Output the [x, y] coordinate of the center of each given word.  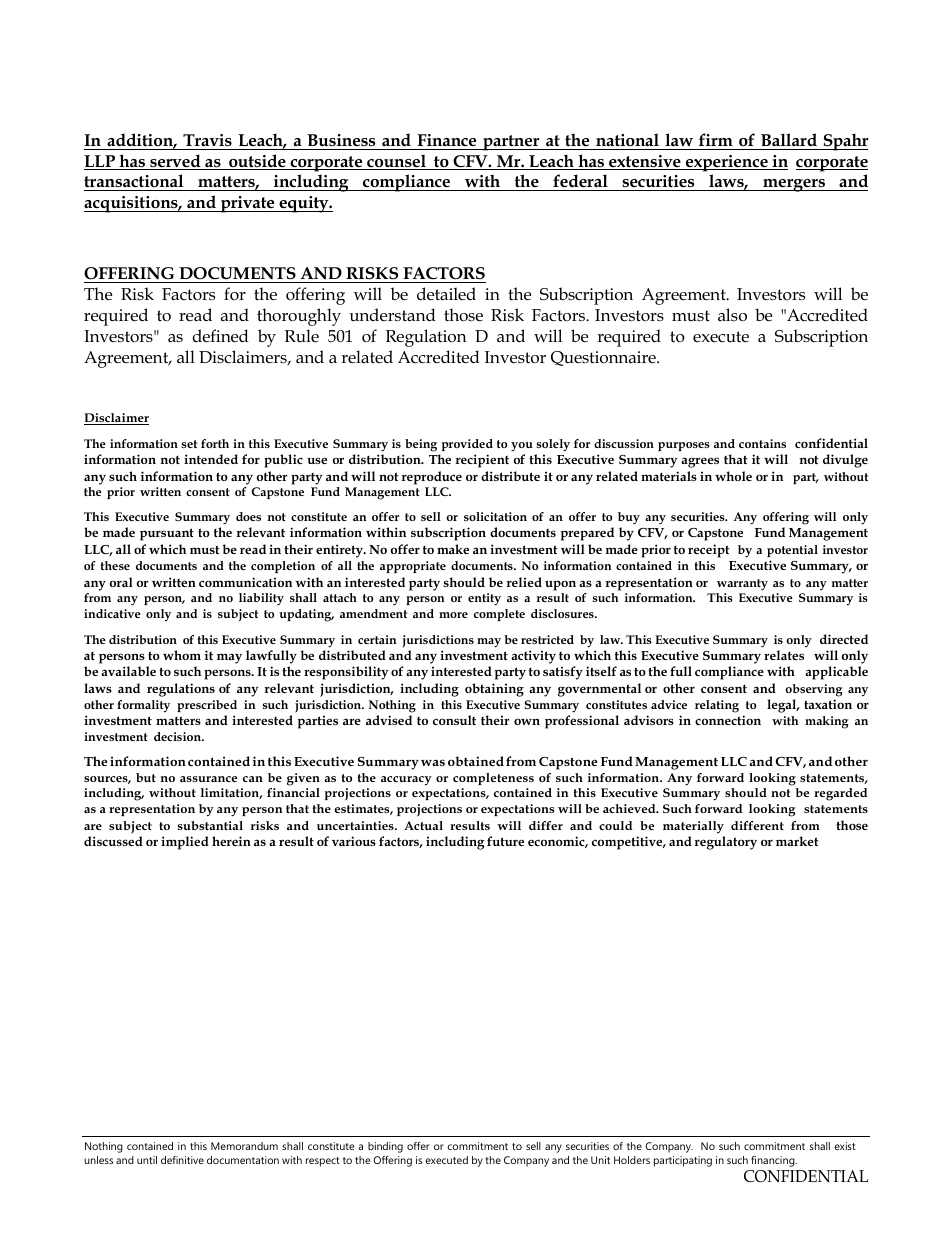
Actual [423, 825]
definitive [182, 1160]
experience [727, 163]
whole [733, 476]
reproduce [432, 478]
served [175, 162]
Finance [446, 140]
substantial [210, 825]
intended [211, 459]
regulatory [726, 843]
